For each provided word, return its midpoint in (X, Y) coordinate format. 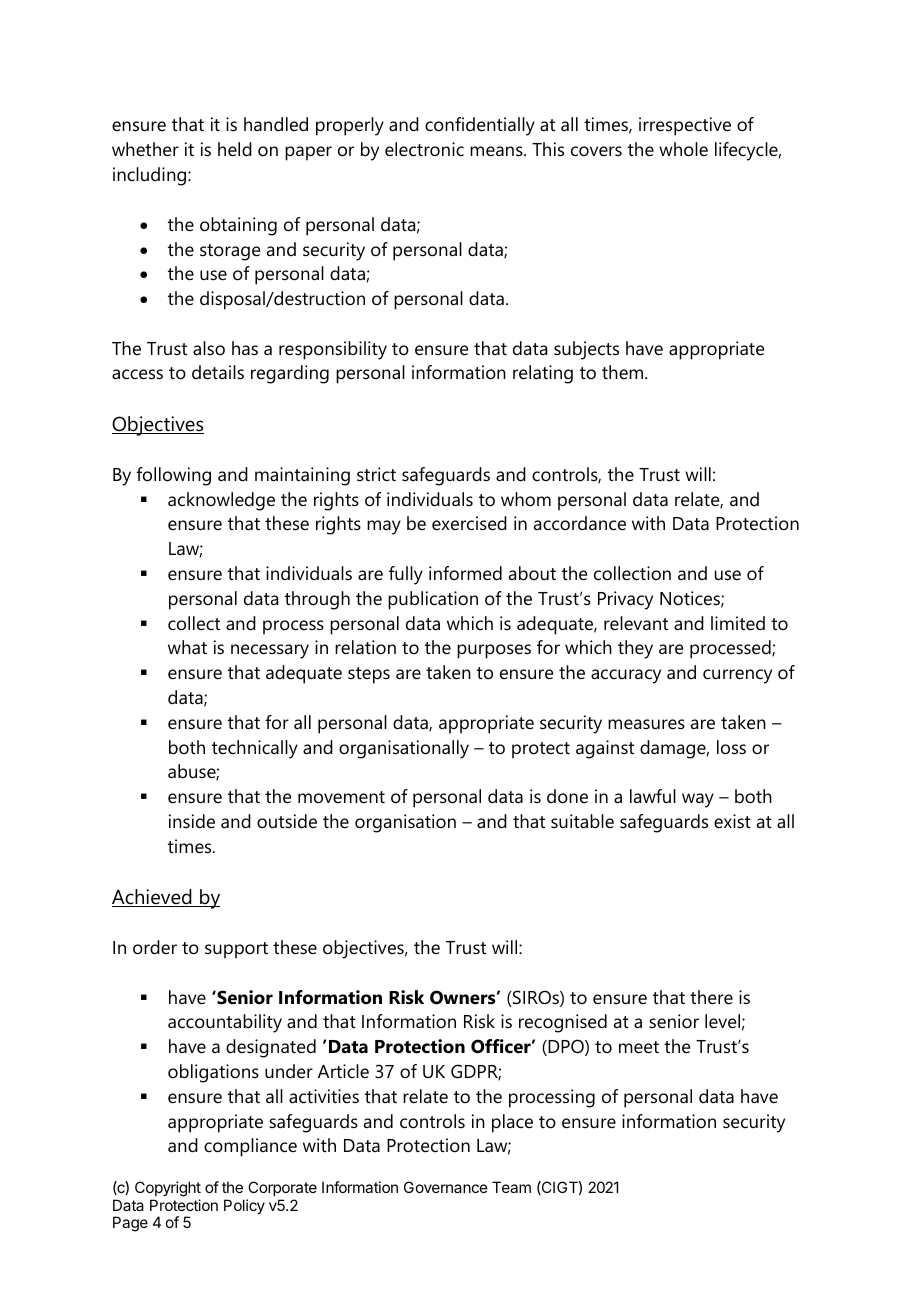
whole (683, 149)
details (218, 372)
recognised (563, 1023)
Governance (446, 1187)
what (187, 647)
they (635, 649)
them (624, 372)
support (236, 950)
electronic (424, 149)
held (235, 149)
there (711, 997)
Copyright (168, 1189)
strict (376, 474)
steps (369, 675)
